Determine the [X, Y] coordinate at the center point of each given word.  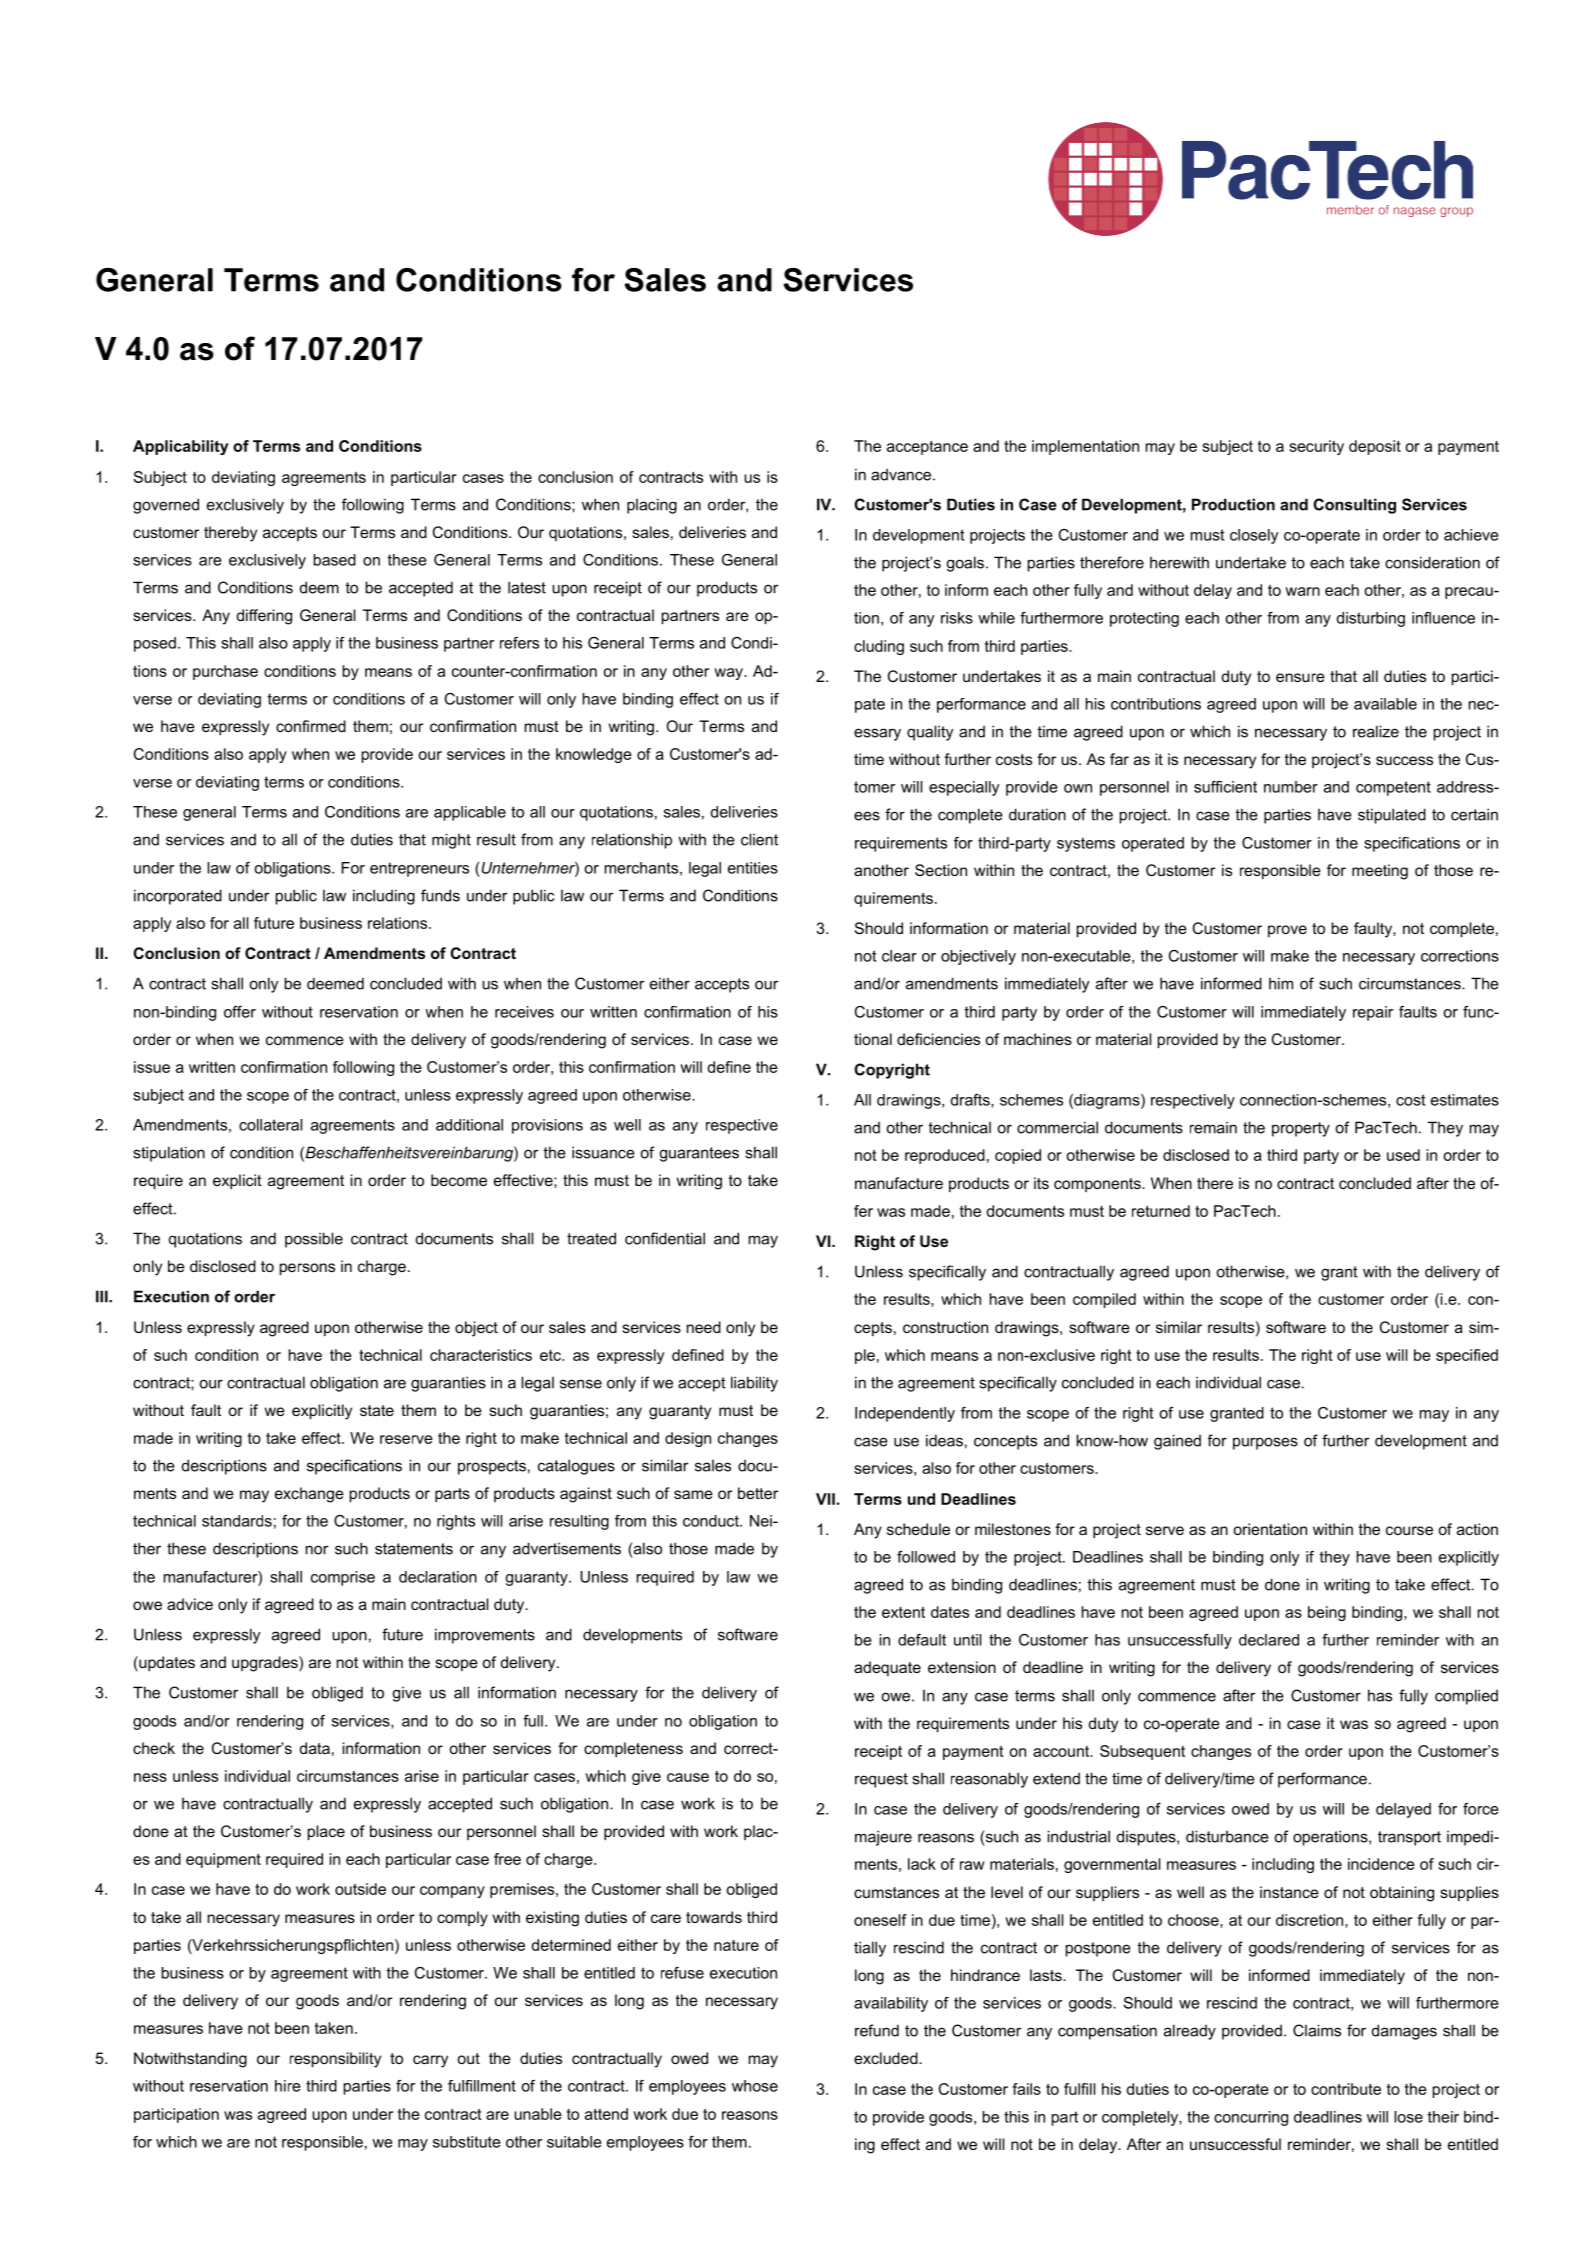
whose [755, 2086]
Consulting [1354, 506]
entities [753, 868]
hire [288, 2086]
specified [1467, 1356]
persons [307, 1269]
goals [965, 564]
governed [166, 506]
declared [1269, 1640]
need [704, 1327]
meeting [1380, 872]
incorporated [178, 897]
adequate [887, 1668]
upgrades [266, 1664]
